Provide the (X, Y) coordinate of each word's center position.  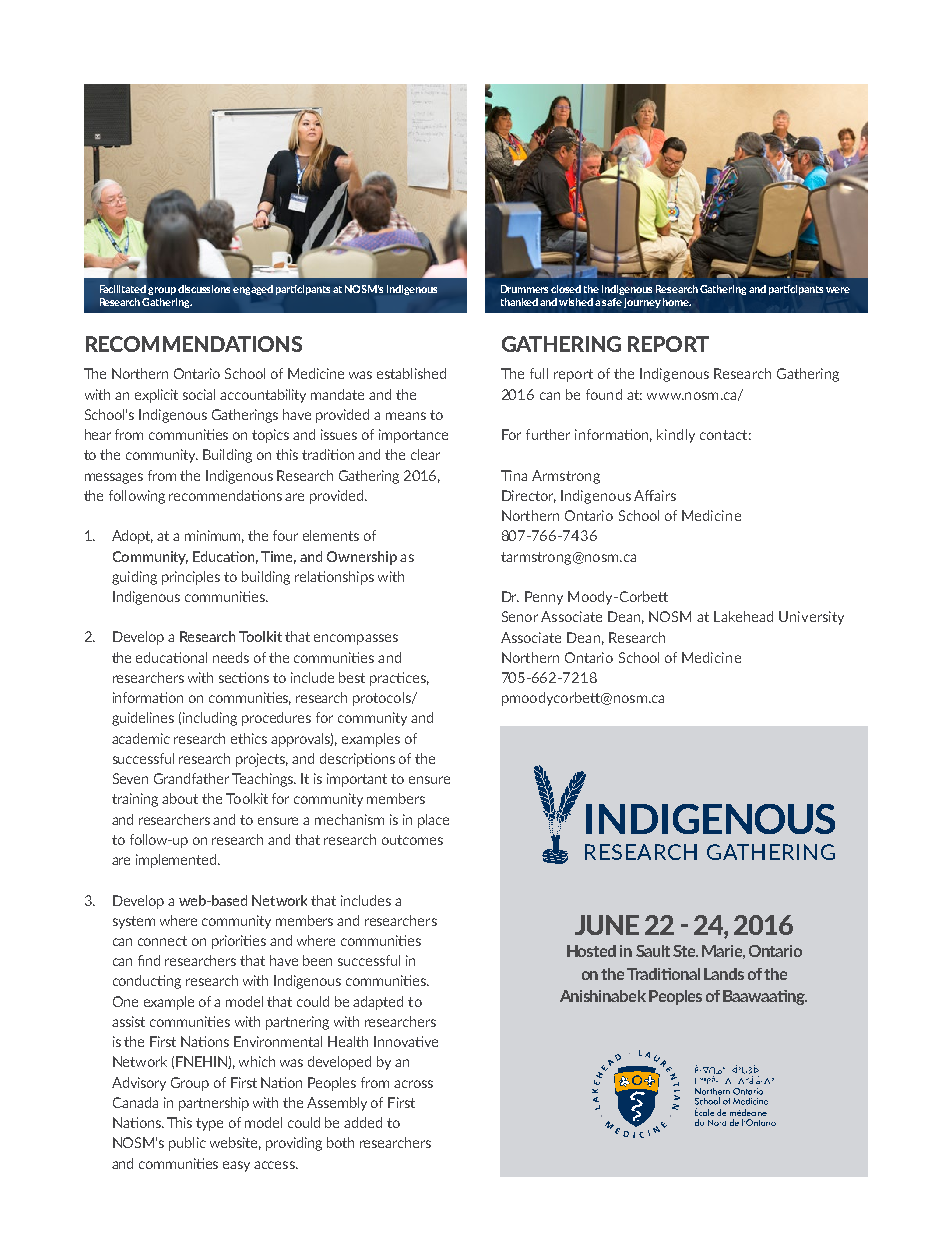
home (677, 302)
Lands (724, 974)
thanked (519, 302)
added (363, 1122)
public (187, 1144)
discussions (204, 289)
